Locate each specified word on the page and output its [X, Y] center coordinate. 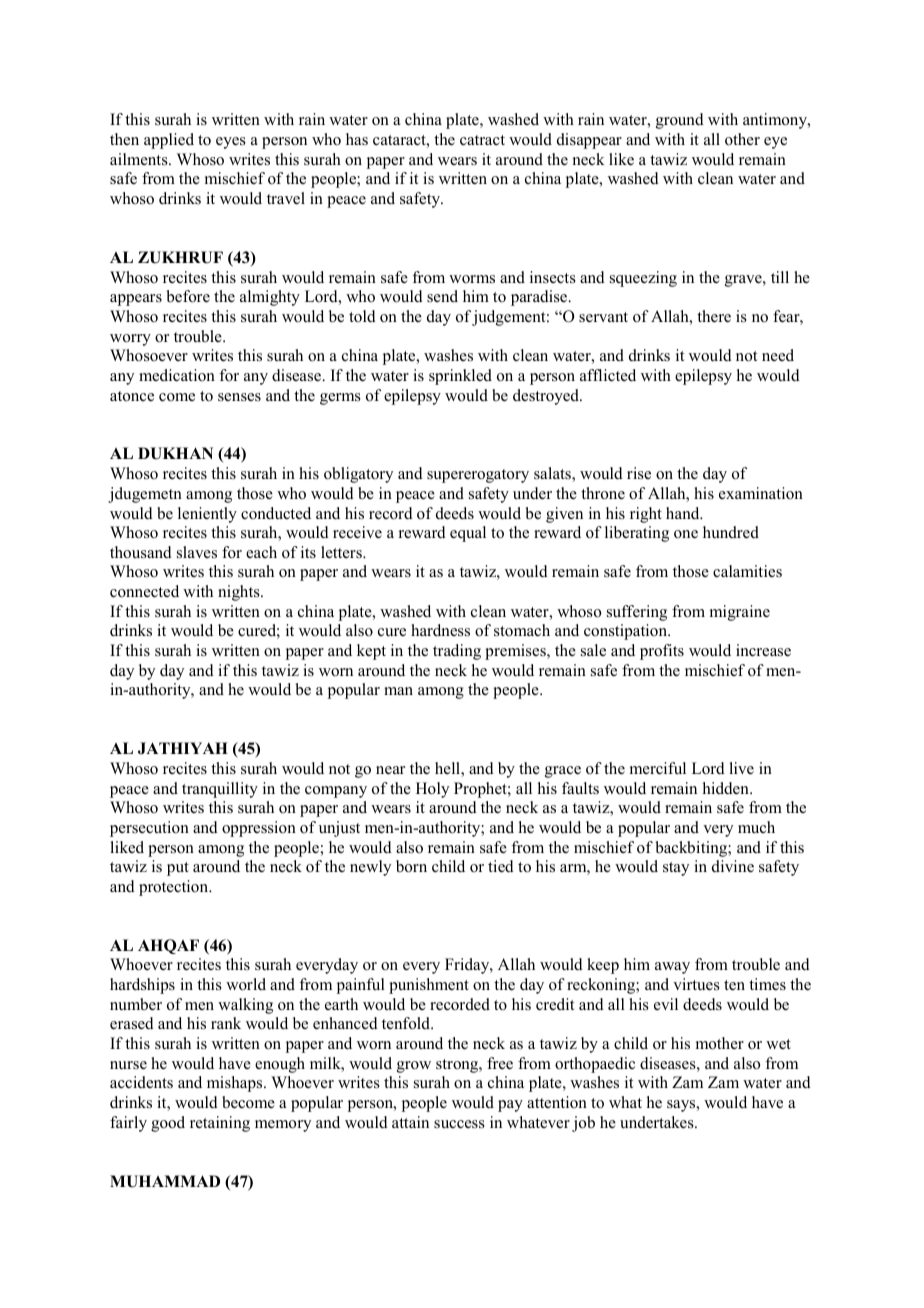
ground [680, 121]
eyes [231, 143]
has [357, 139]
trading [457, 652]
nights [240, 593]
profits [662, 652]
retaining [220, 1124]
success [459, 1124]
